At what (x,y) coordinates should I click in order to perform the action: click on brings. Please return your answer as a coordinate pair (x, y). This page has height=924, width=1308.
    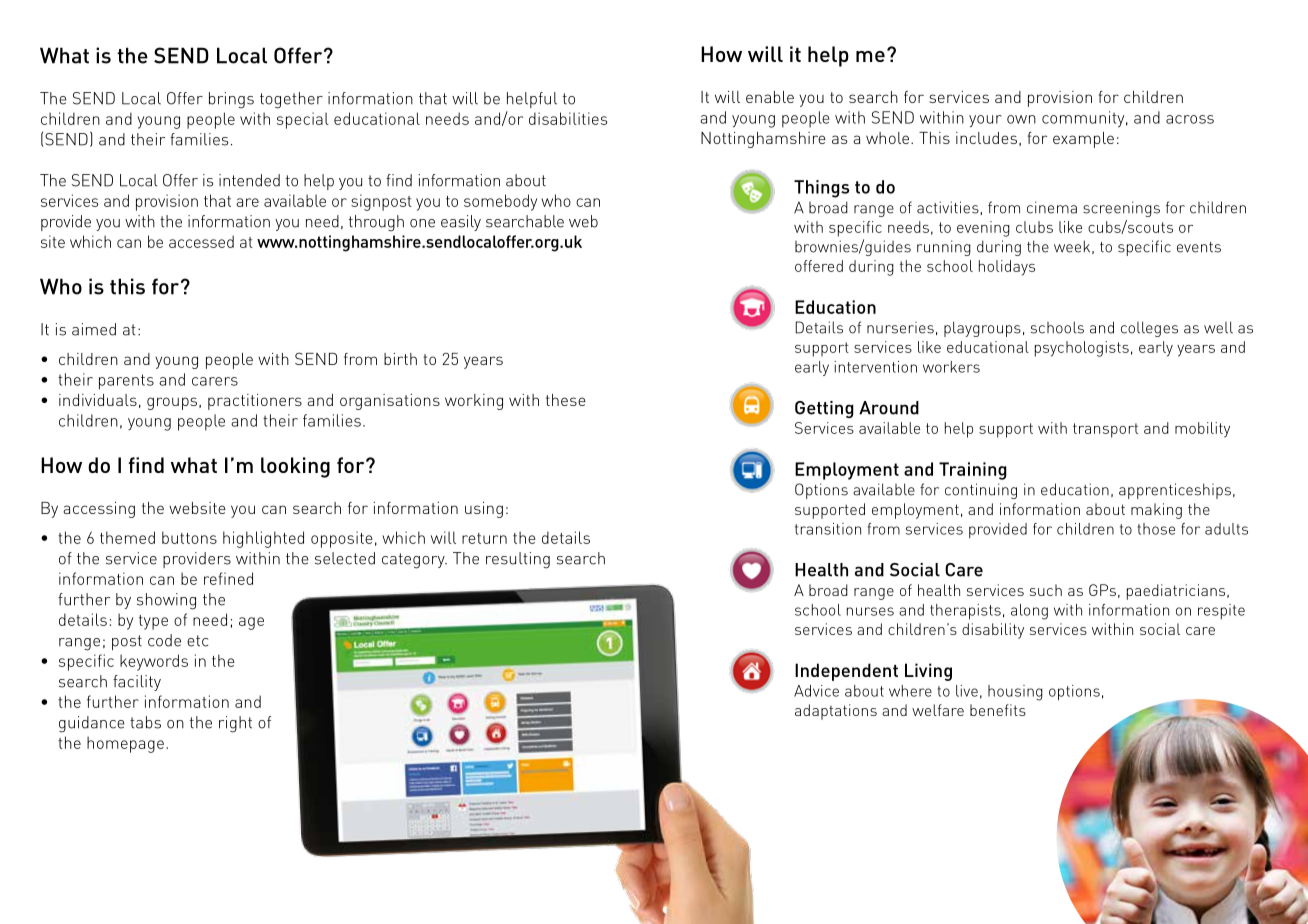
    Looking at the image, I should click on (231, 100).
